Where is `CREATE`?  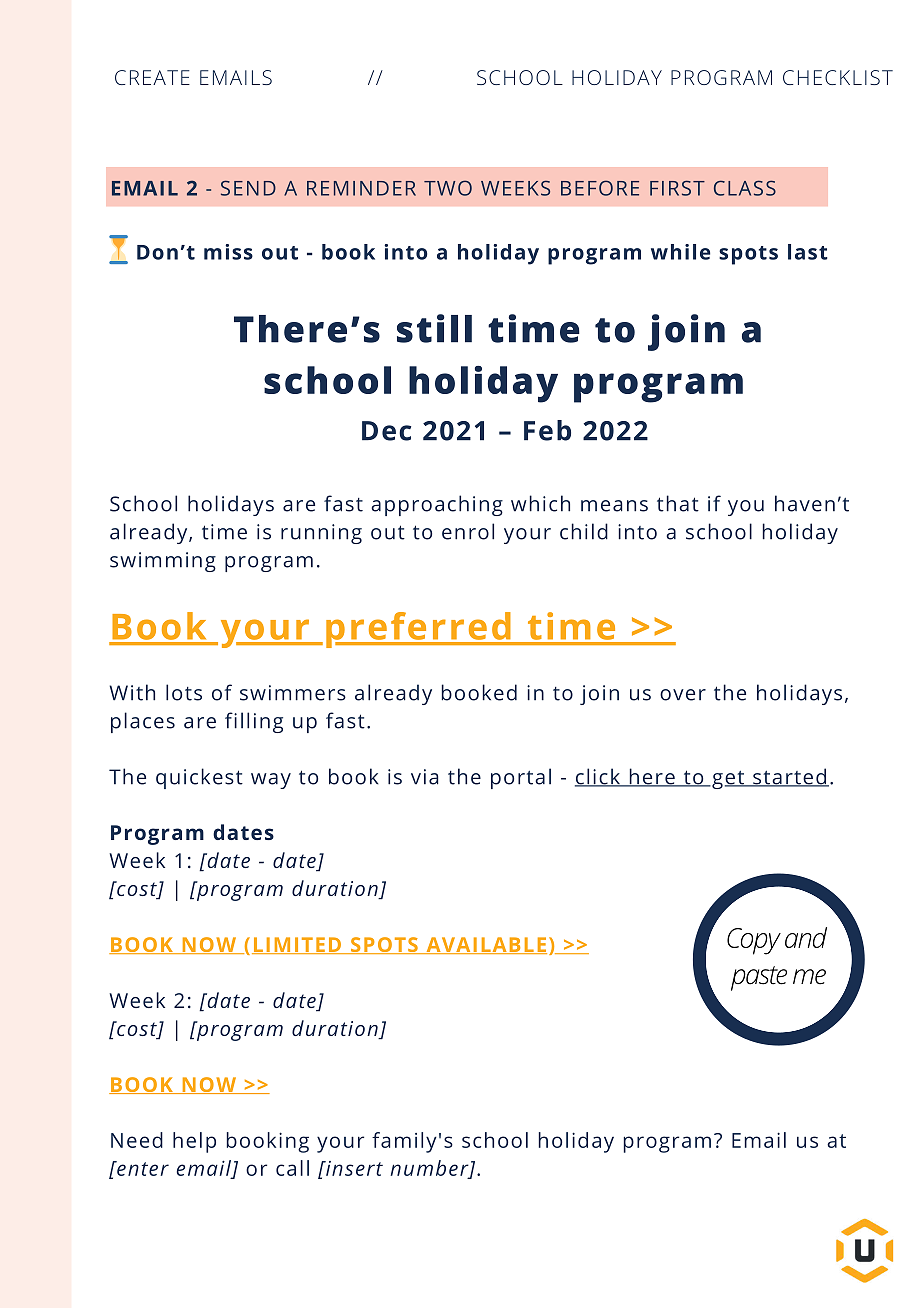 CREATE is located at coordinates (152, 77).
